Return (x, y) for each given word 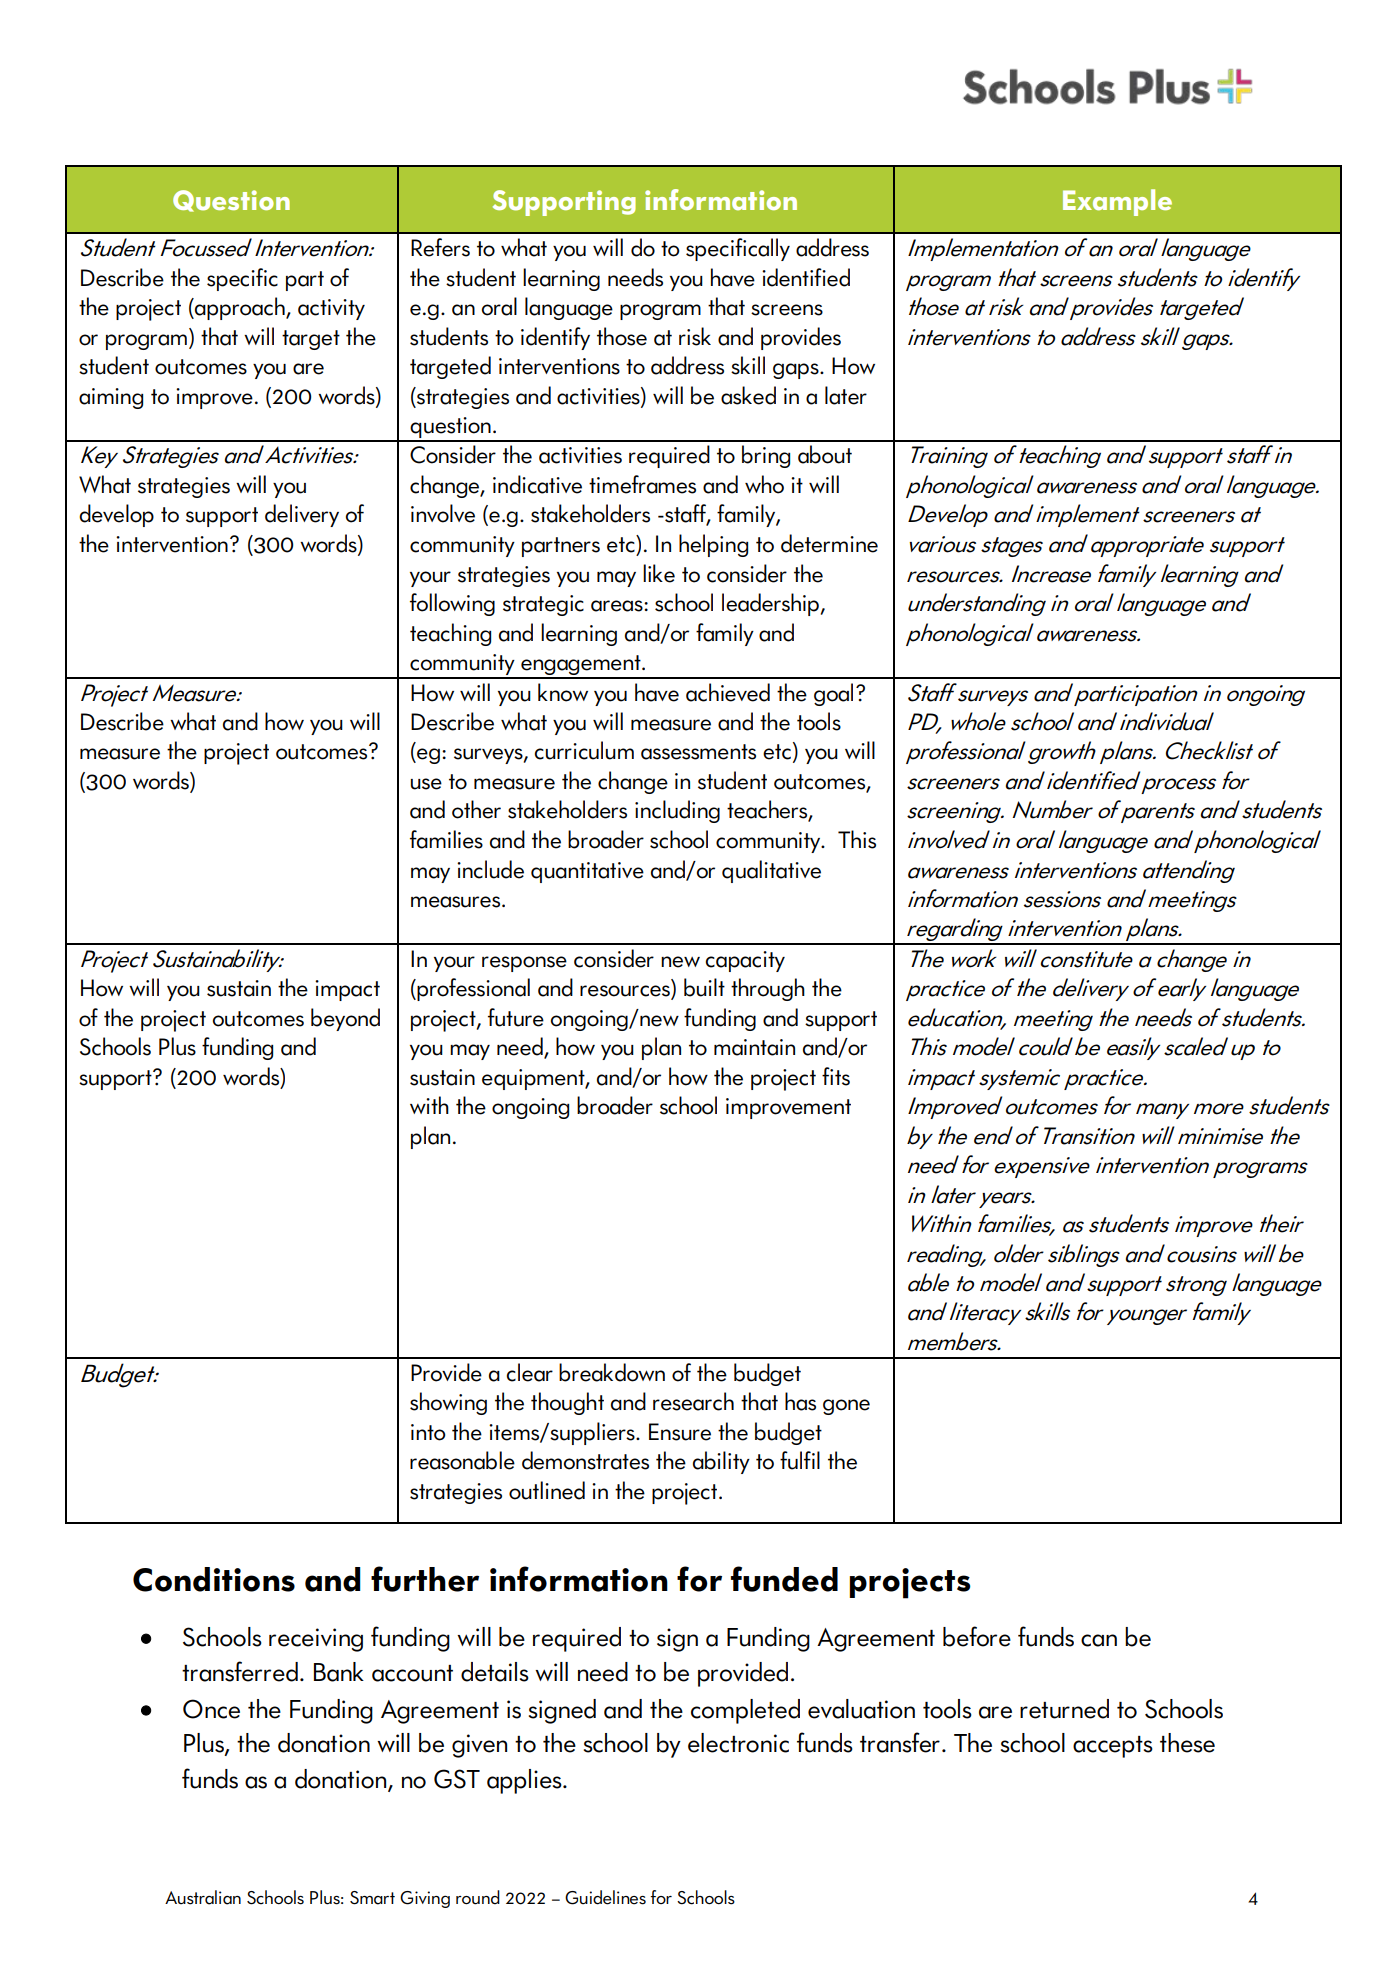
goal (833, 694)
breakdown (612, 1372)
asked (748, 395)
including (677, 811)
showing (448, 1403)
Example (1117, 202)
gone (846, 1407)
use (426, 784)
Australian (203, 1897)
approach (240, 308)
